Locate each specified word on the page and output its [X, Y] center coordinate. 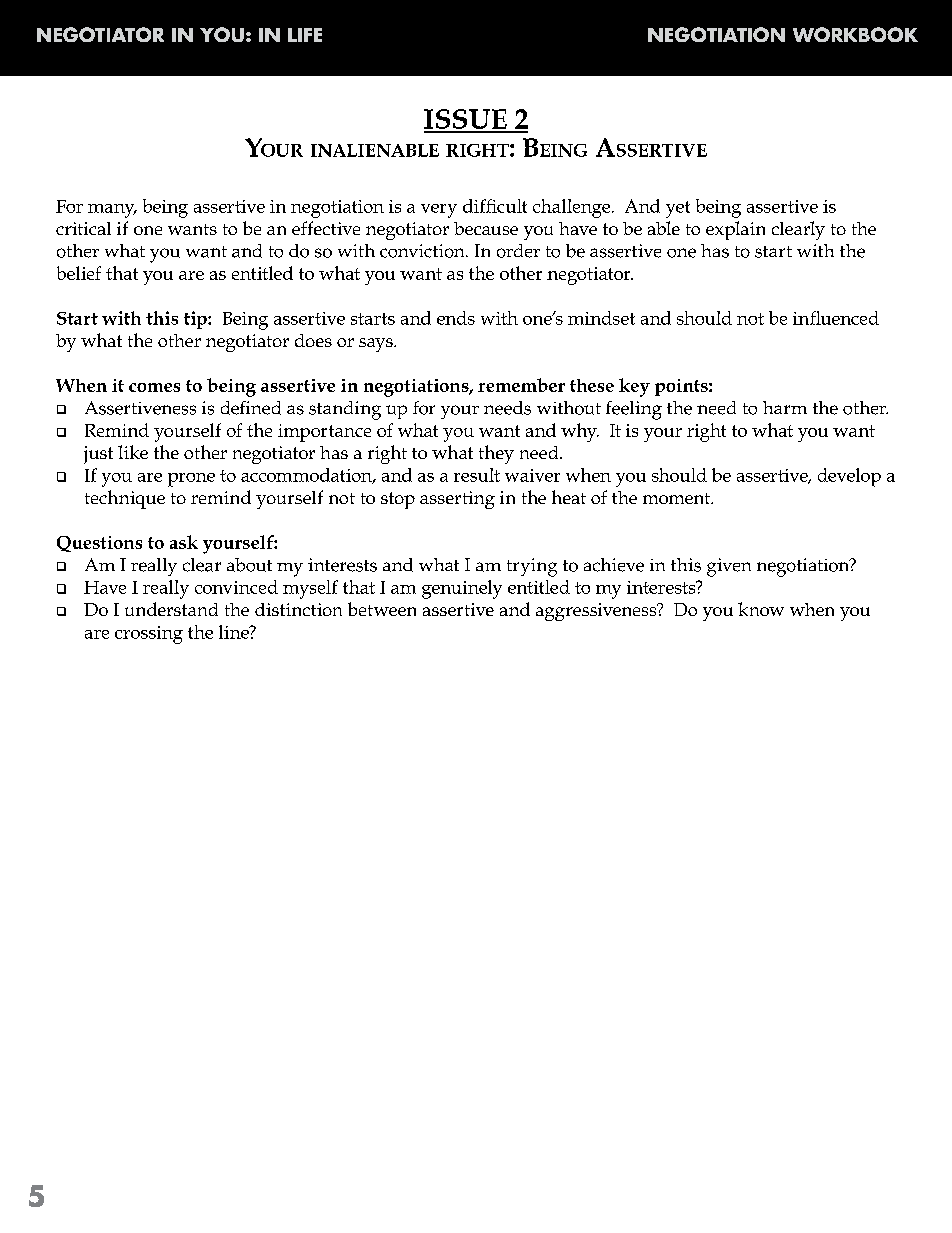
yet [678, 209]
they [496, 454]
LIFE [305, 35]
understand [171, 609]
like [133, 452]
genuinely [462, 589]
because [486, 228]
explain [735, 230]
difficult [495, 206]
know [761, 609]
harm [785, 407]
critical [83, 228]
